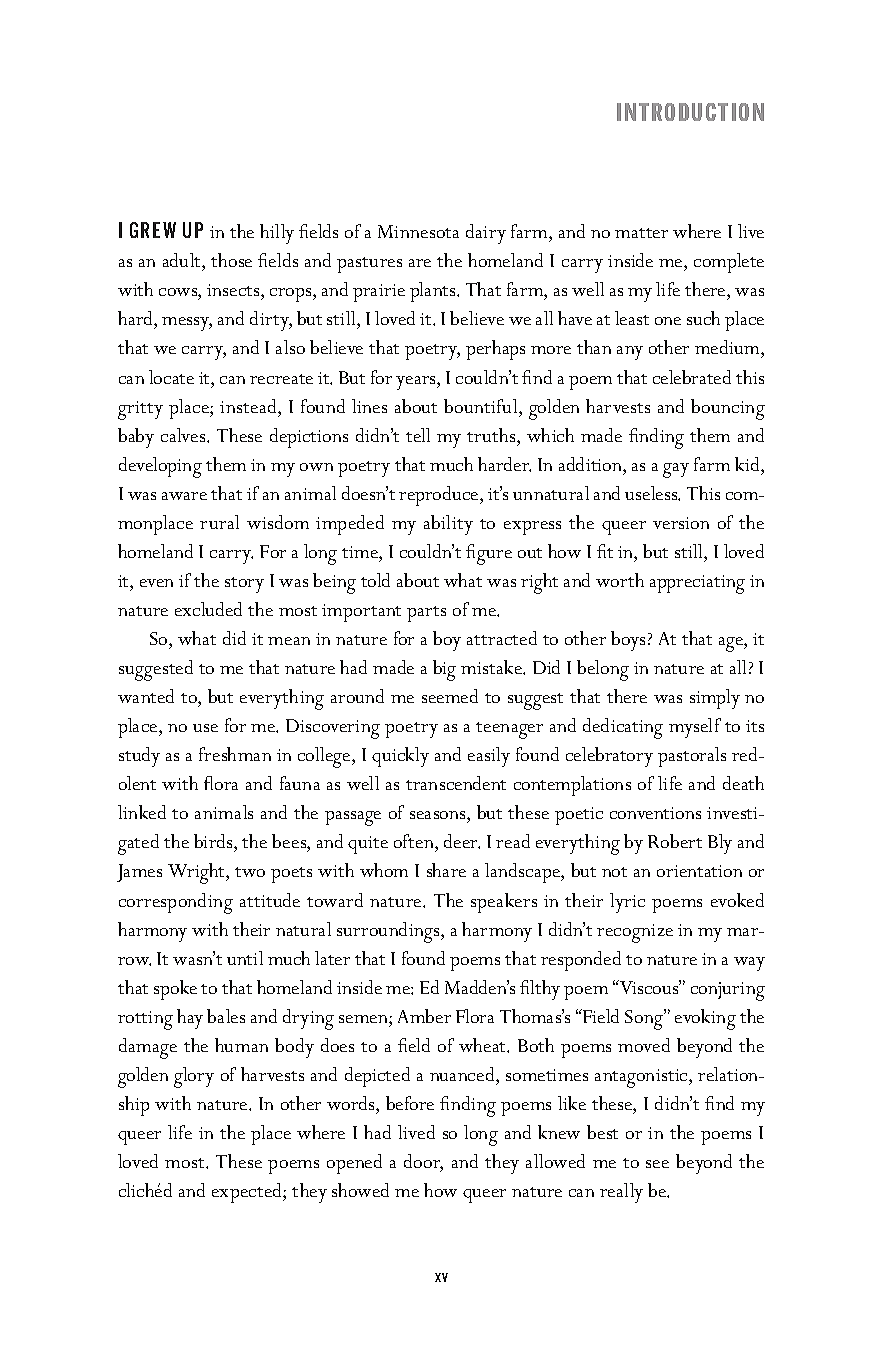 The height and width of the image is (1345, 896). Describe the element at coordinates (434, 292) in the image. I see `plants` at that location.
